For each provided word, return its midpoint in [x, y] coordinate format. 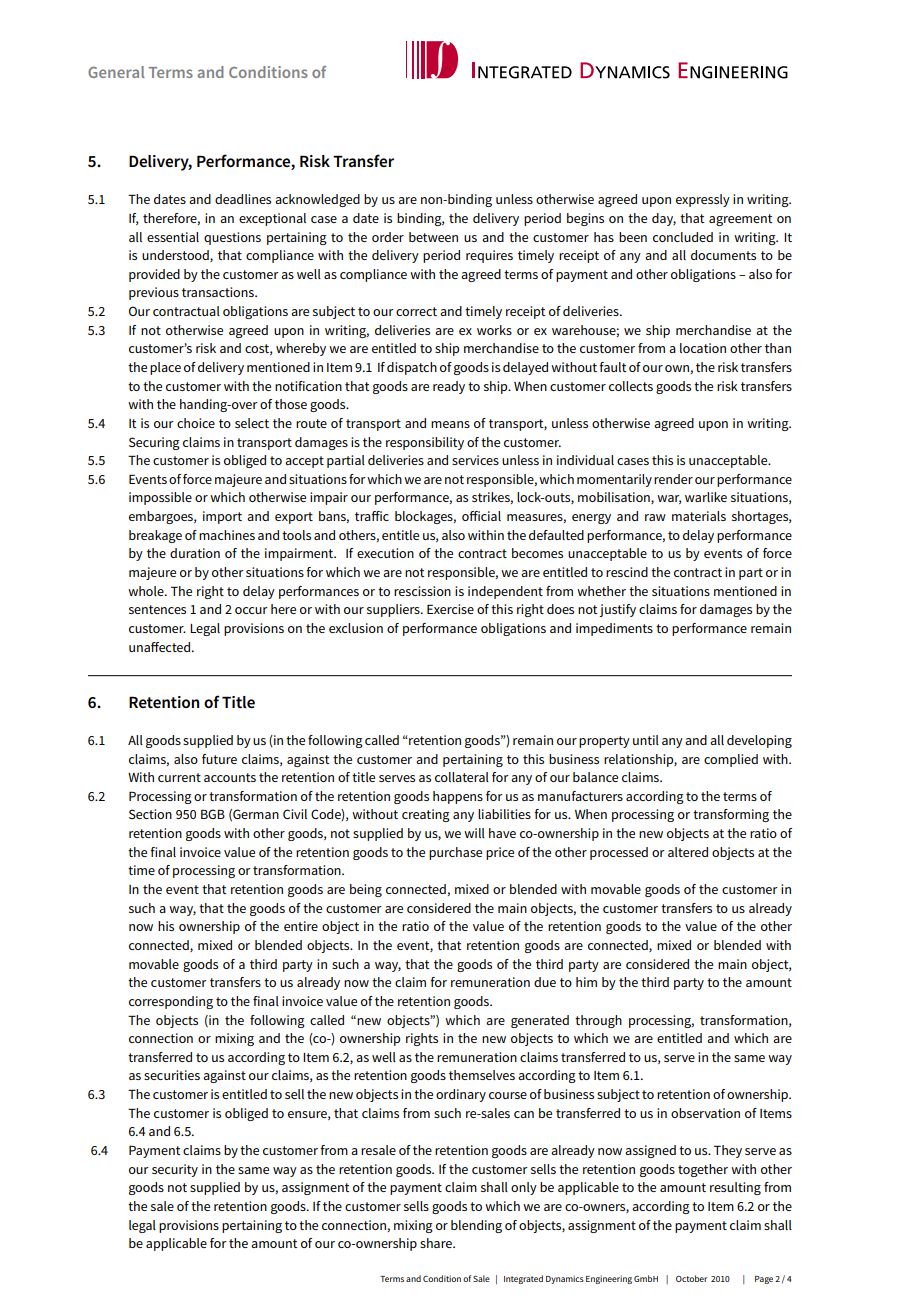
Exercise [450, 609]
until [646, 740]
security [175, 1170]
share [437, 1243]
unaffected [161, 647]
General [116, 72]
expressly [703, 200]
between [433, 237]
